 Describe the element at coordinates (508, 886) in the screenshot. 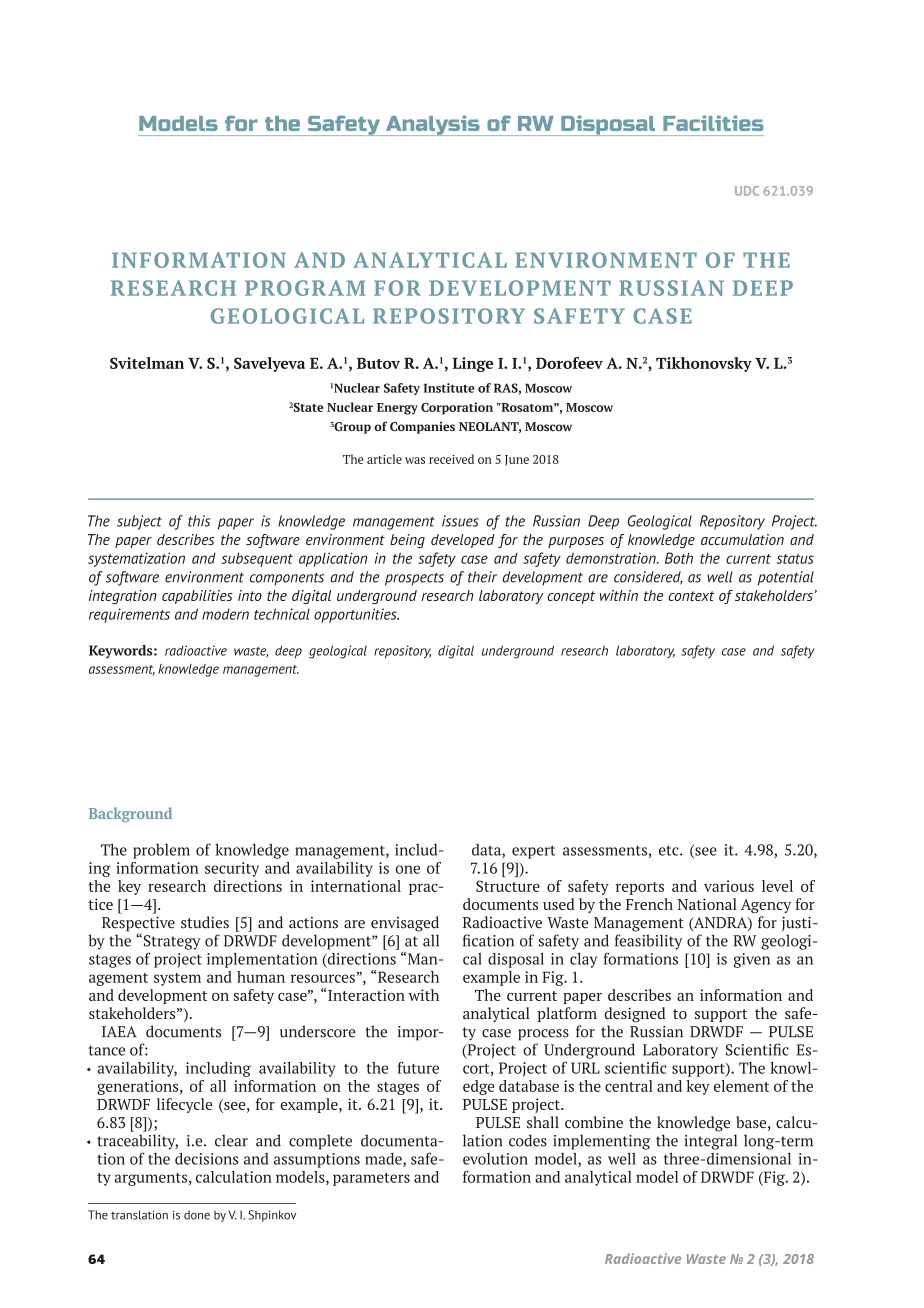

I see `Structure` at that location.
